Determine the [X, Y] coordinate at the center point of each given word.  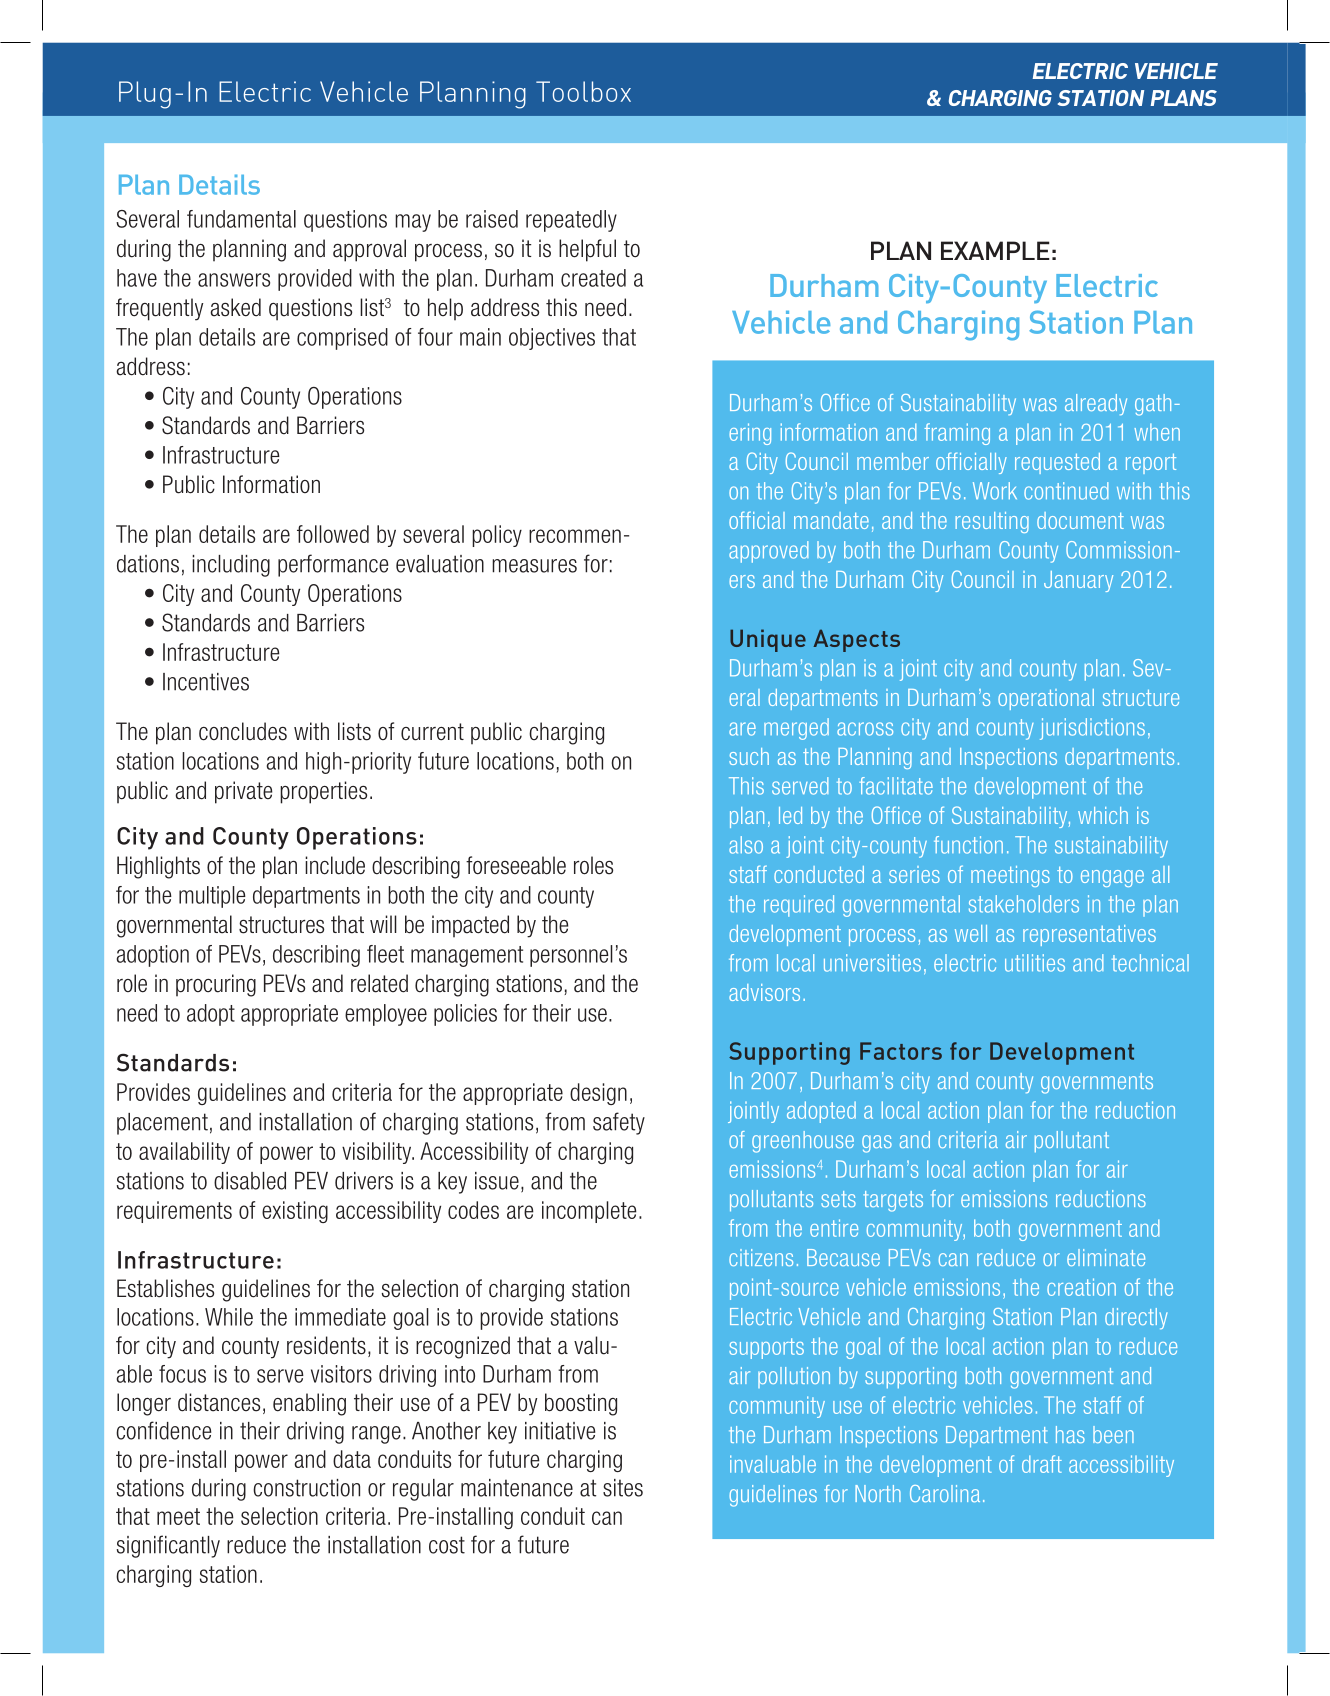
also [746, 845]
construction [306, 1488]
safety [619, 1123]
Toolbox [583, 91]
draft [1042, 1464]
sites [623, 1488]
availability [184, 1153]
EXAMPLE [995, 250]
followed [333, 534]
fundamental [241, 219]
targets [893, 1201]
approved [769, 552]
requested [1057, 463]
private [243, 792]
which [1103, 815]
